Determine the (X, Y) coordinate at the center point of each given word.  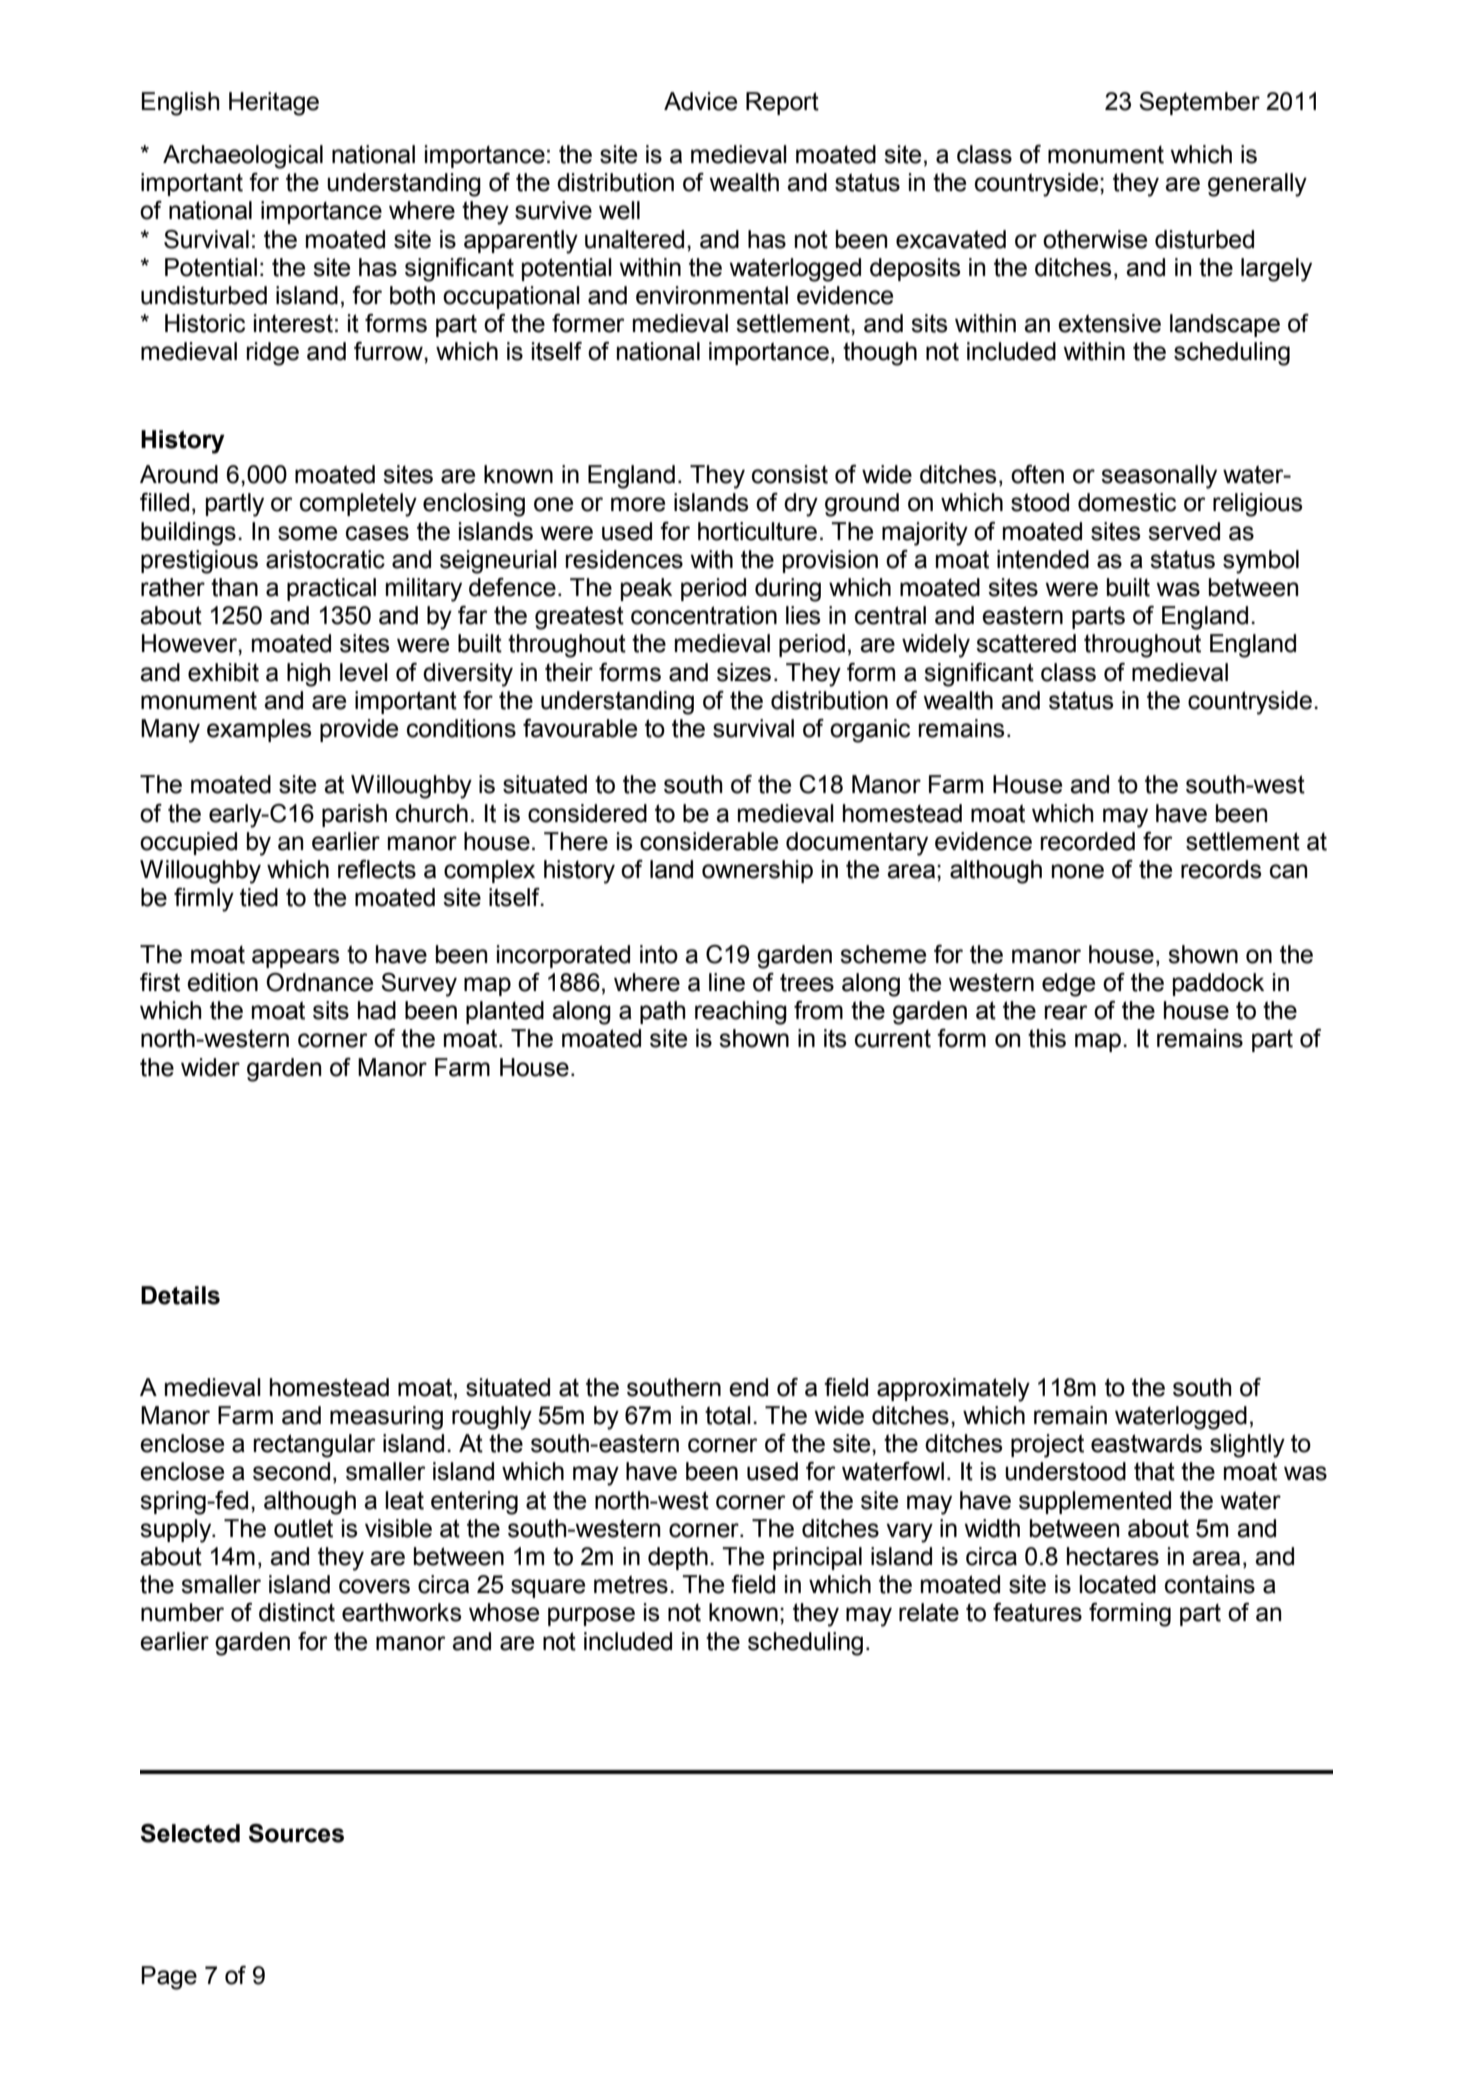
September (1199, 103)
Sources (296, 1833)
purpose (591, 1616)
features (1037, 1612)
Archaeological (243, 157)
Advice (700, 101)
